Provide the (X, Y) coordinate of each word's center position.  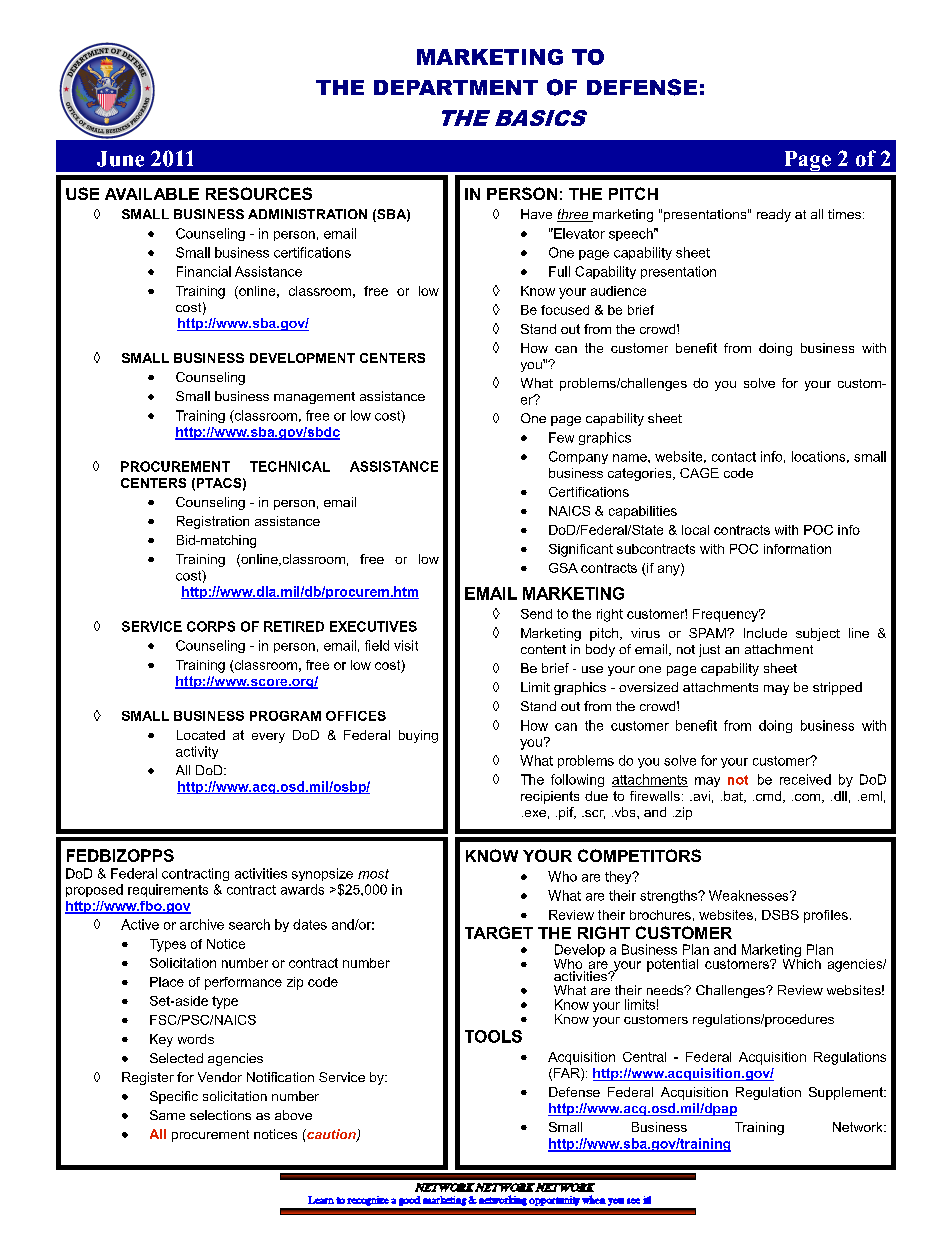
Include (765, 633)
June (120, 159)
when (594, 1199)
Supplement (847, 1093)
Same (167, 1115)
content (543, 649)
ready (774, 215)
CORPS (211, 626)
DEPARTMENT (456, 87)
